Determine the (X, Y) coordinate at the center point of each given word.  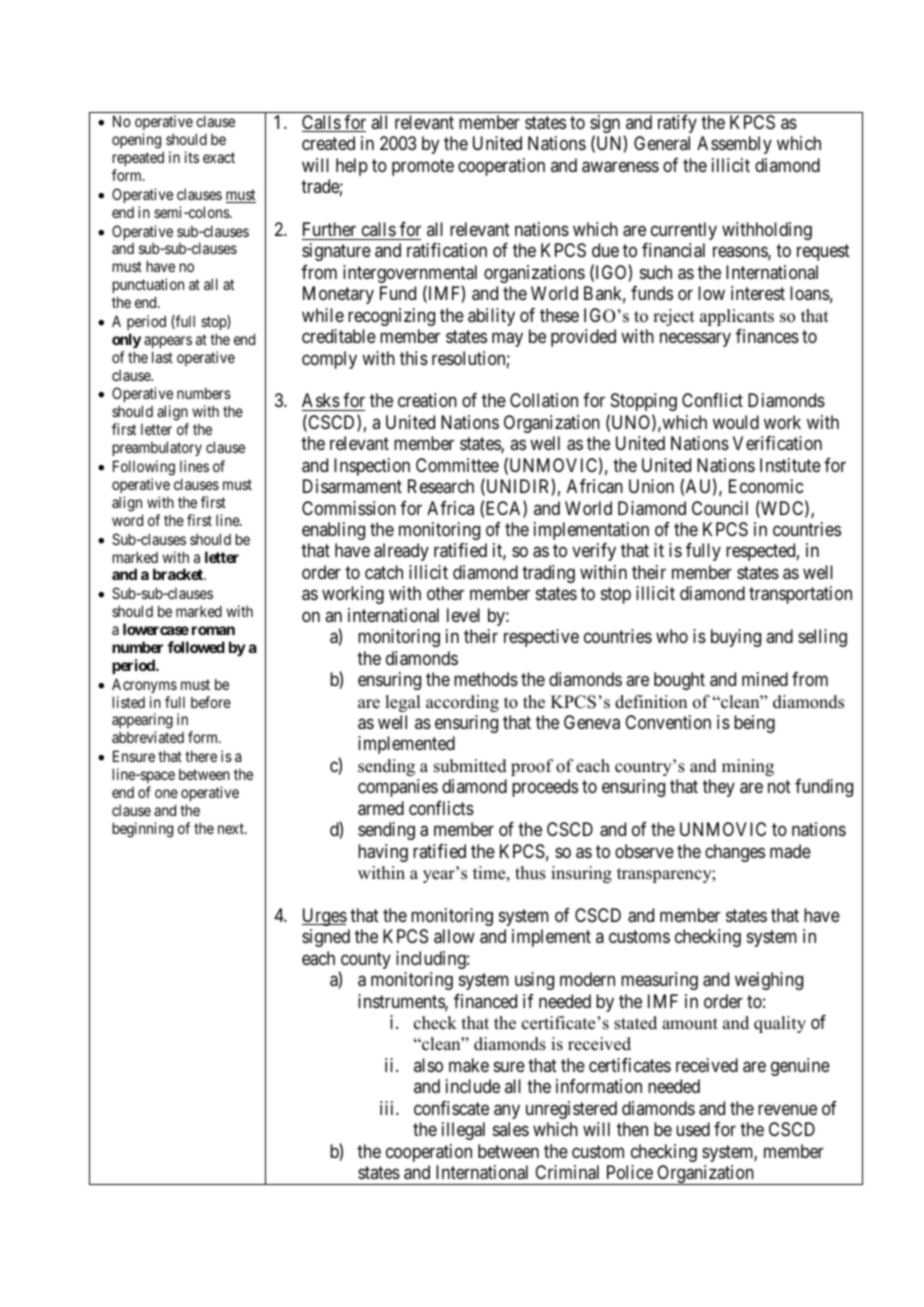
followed (196, 647)
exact (219, 157)
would (736, 422)
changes (735, 853)
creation (427, 400)
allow (454, 936)
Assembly (734, 145)
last (162, 357)
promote (423, 167)
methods (486, 679)
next (232, 828)
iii (388, 1108)
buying (736, 638)
